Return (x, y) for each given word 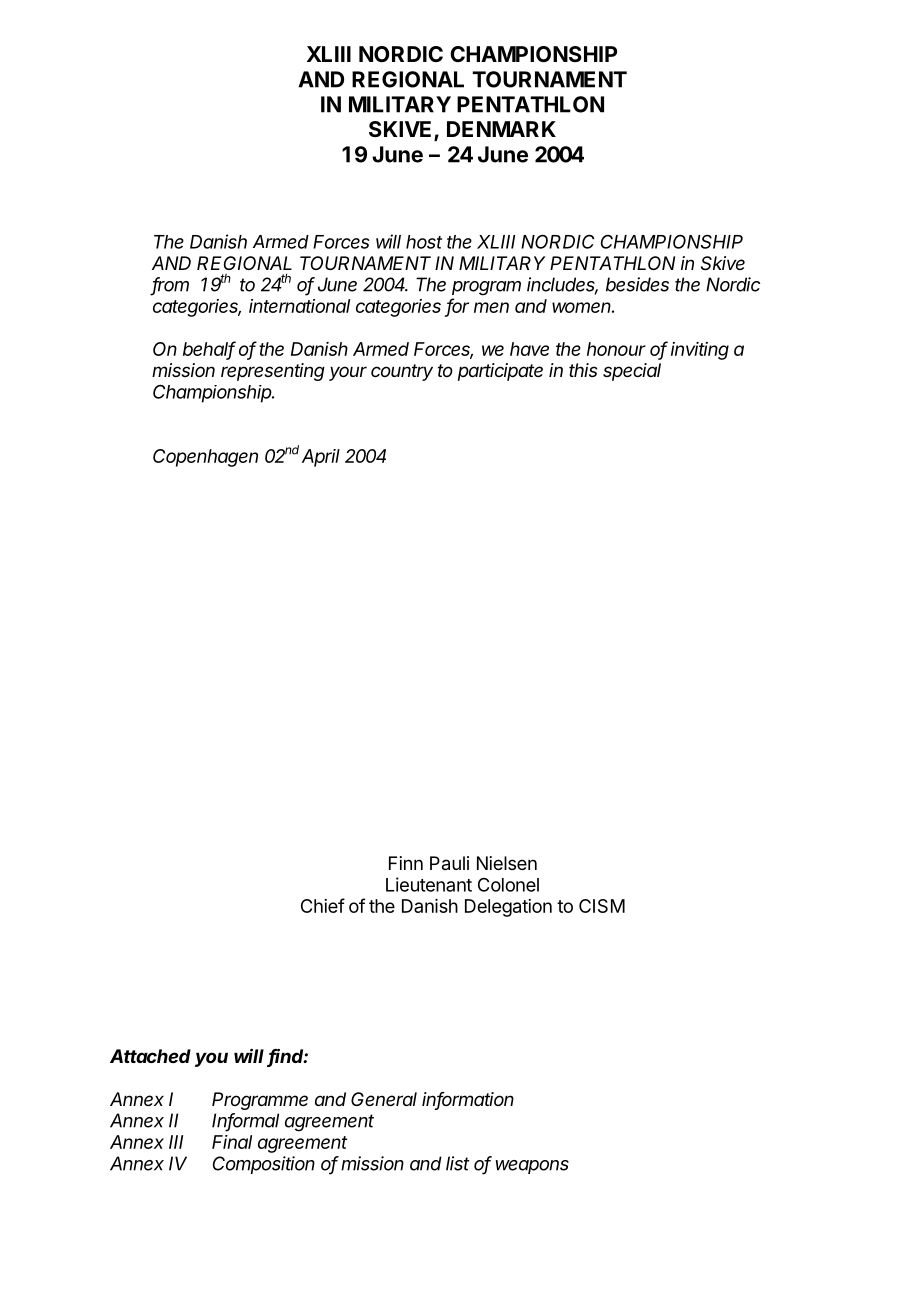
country (402, 372)
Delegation (508, 908)
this (583, 370)
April (321, 458)
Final (232, 1142)
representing (273, 372)
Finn (406, 863)
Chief (323, 905)
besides (637, 284)
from (170, 285)
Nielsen (507, 863)
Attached (150, 1056)
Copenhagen (205, 458)
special (632, 372)
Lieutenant (429, 884)
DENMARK (501, 129)
